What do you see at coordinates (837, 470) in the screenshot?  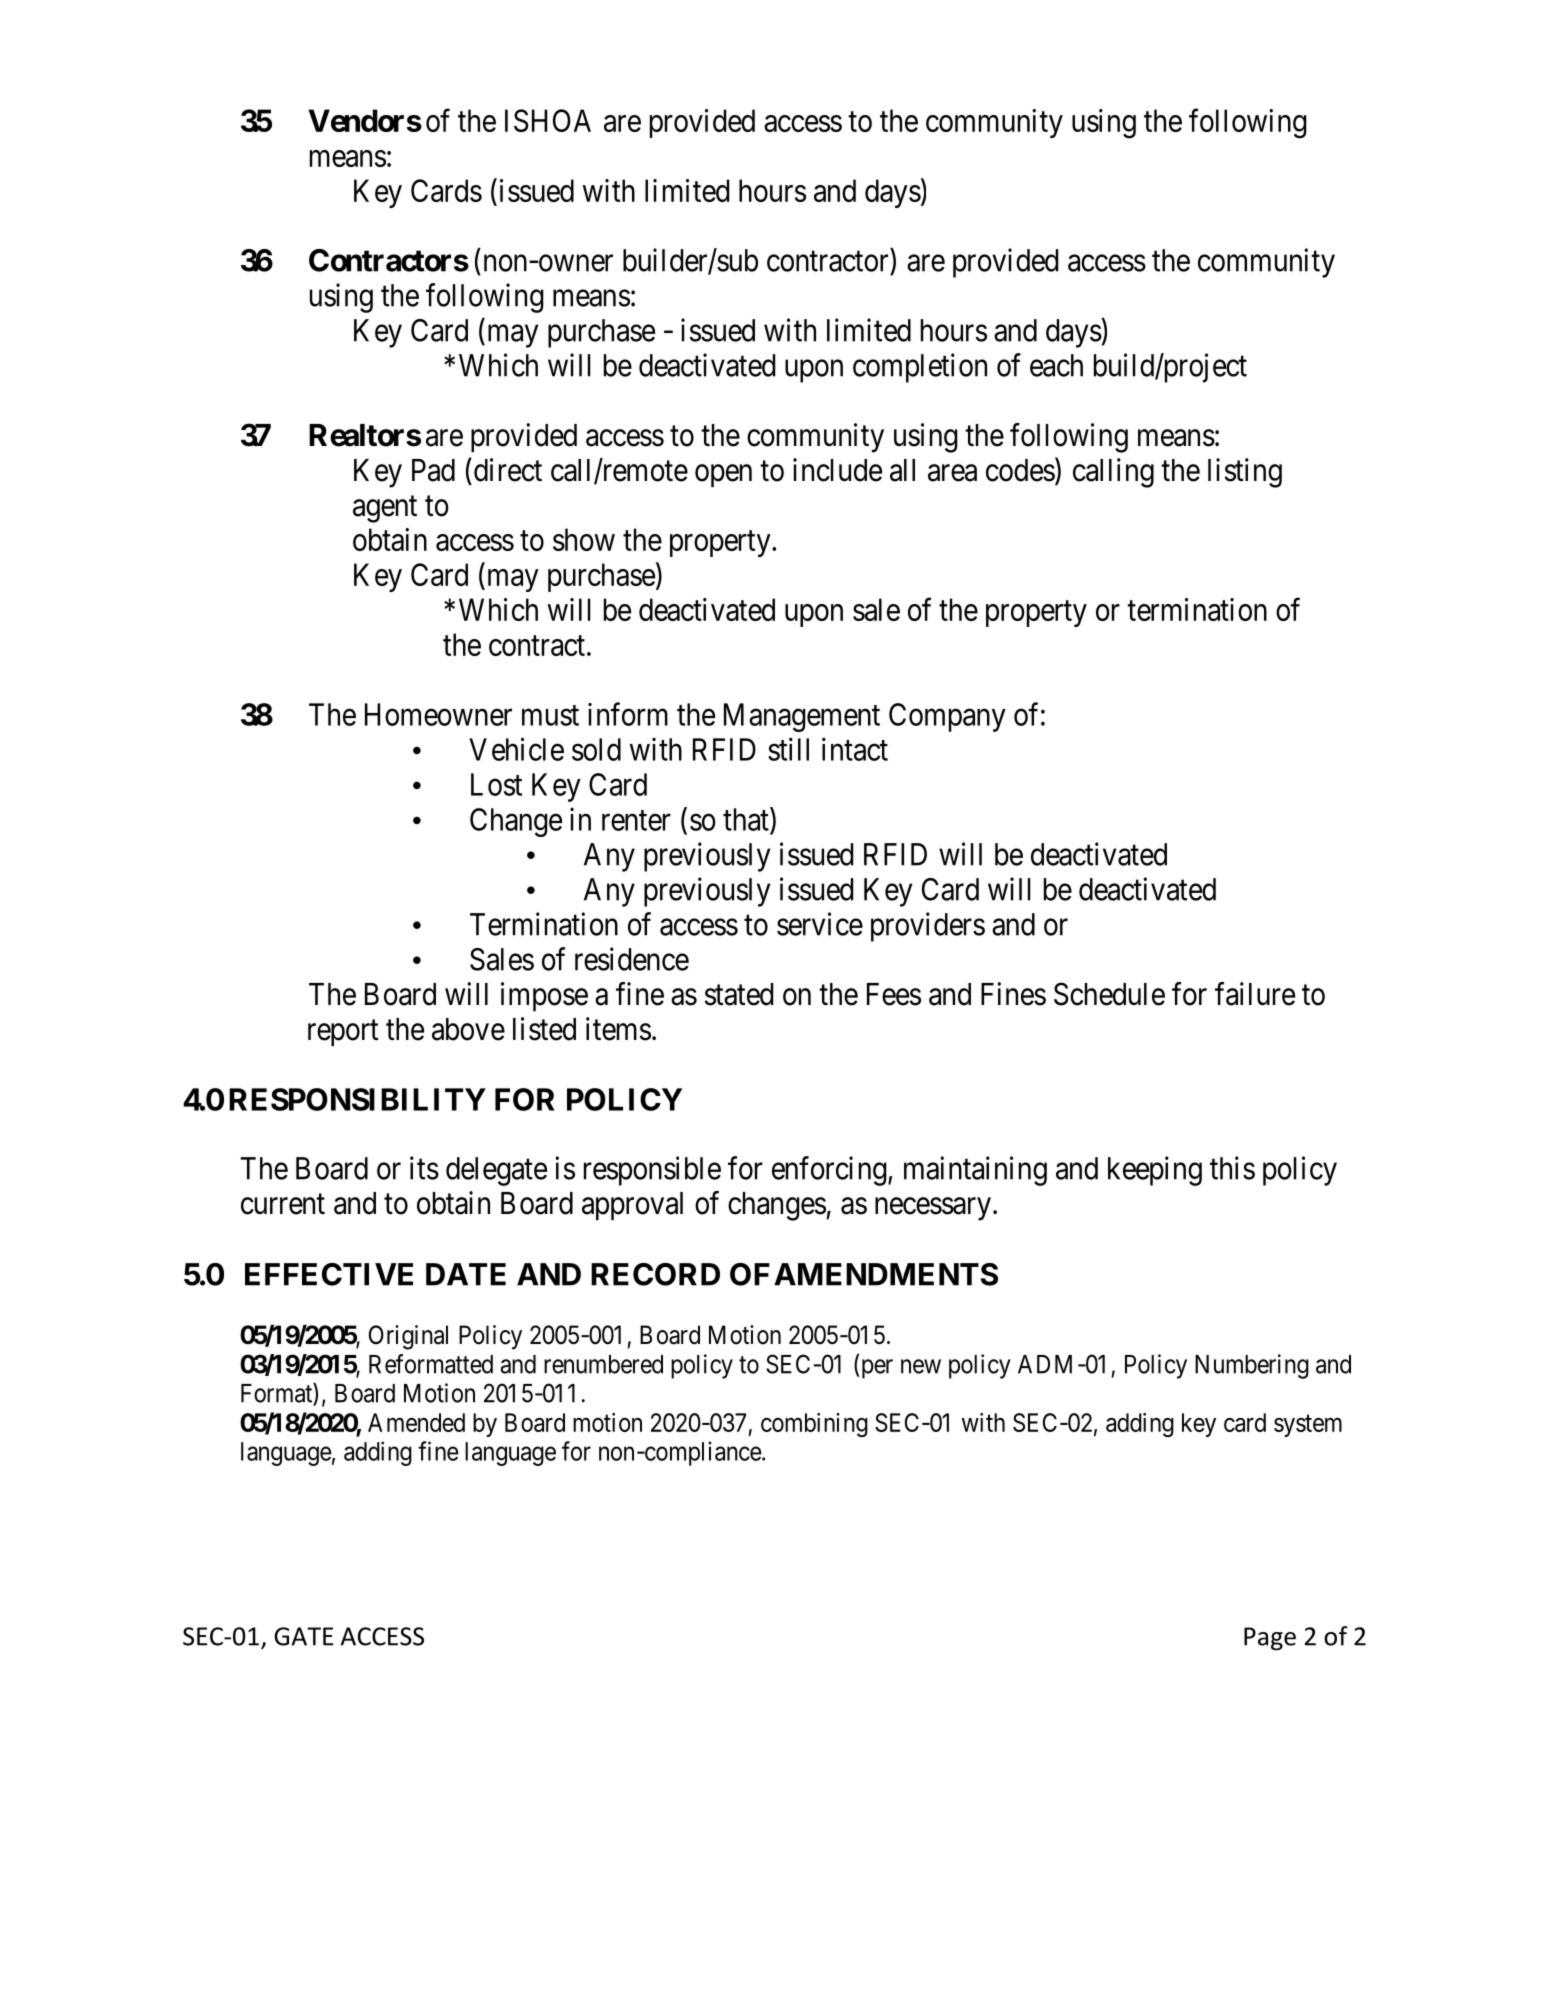 I see `include` at bounding box center [837, 470].
